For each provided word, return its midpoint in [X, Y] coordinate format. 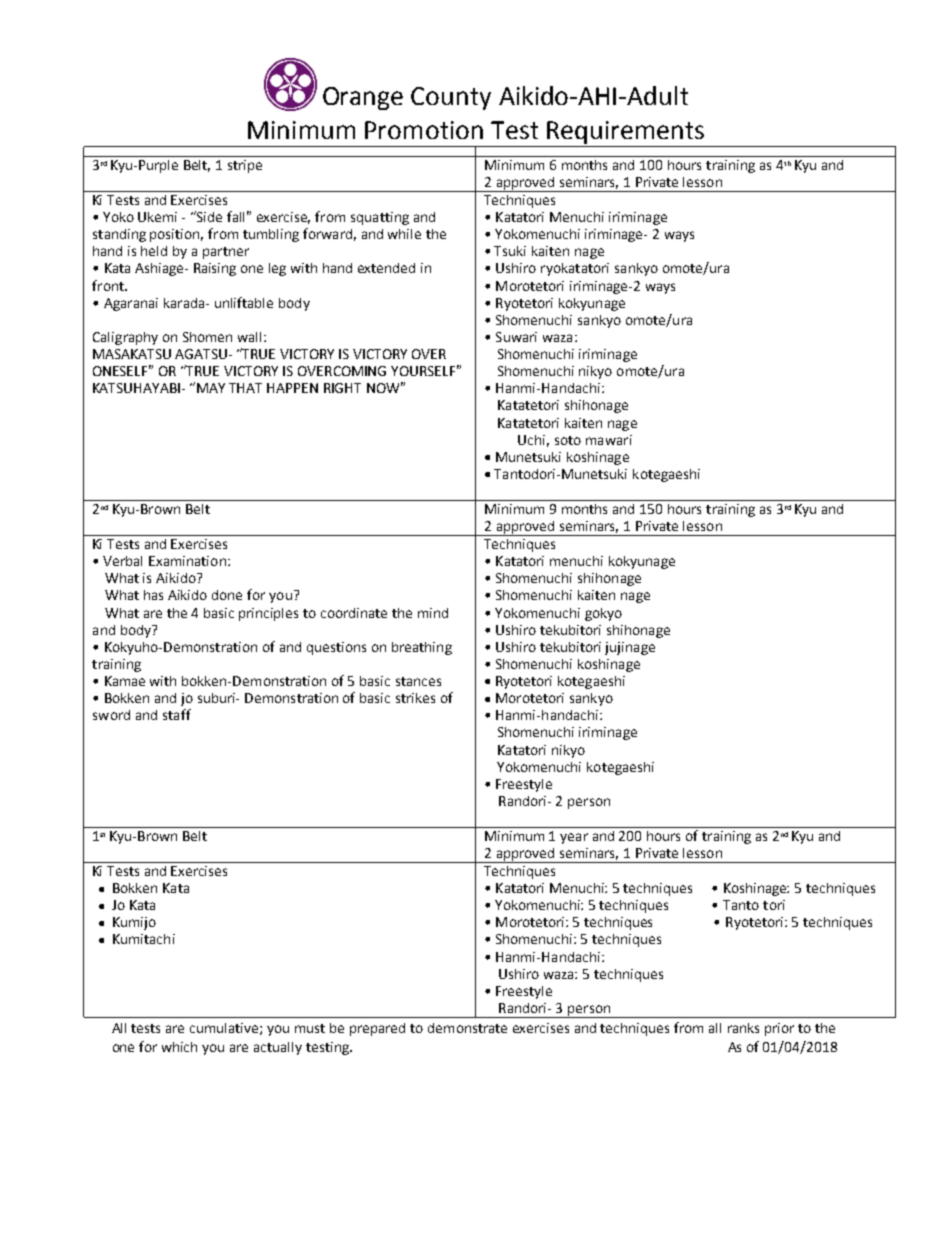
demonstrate [467, 1028]
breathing [422, 648]
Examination [187, 561]
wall [251, 337]
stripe [245, 166]
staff [177, 714]
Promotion [424, 130]
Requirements [625, 134]
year [574, 838]
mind [433, 613]
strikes [415, 698]
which [179, 1047]
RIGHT [342, 388]
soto [568, 440]
